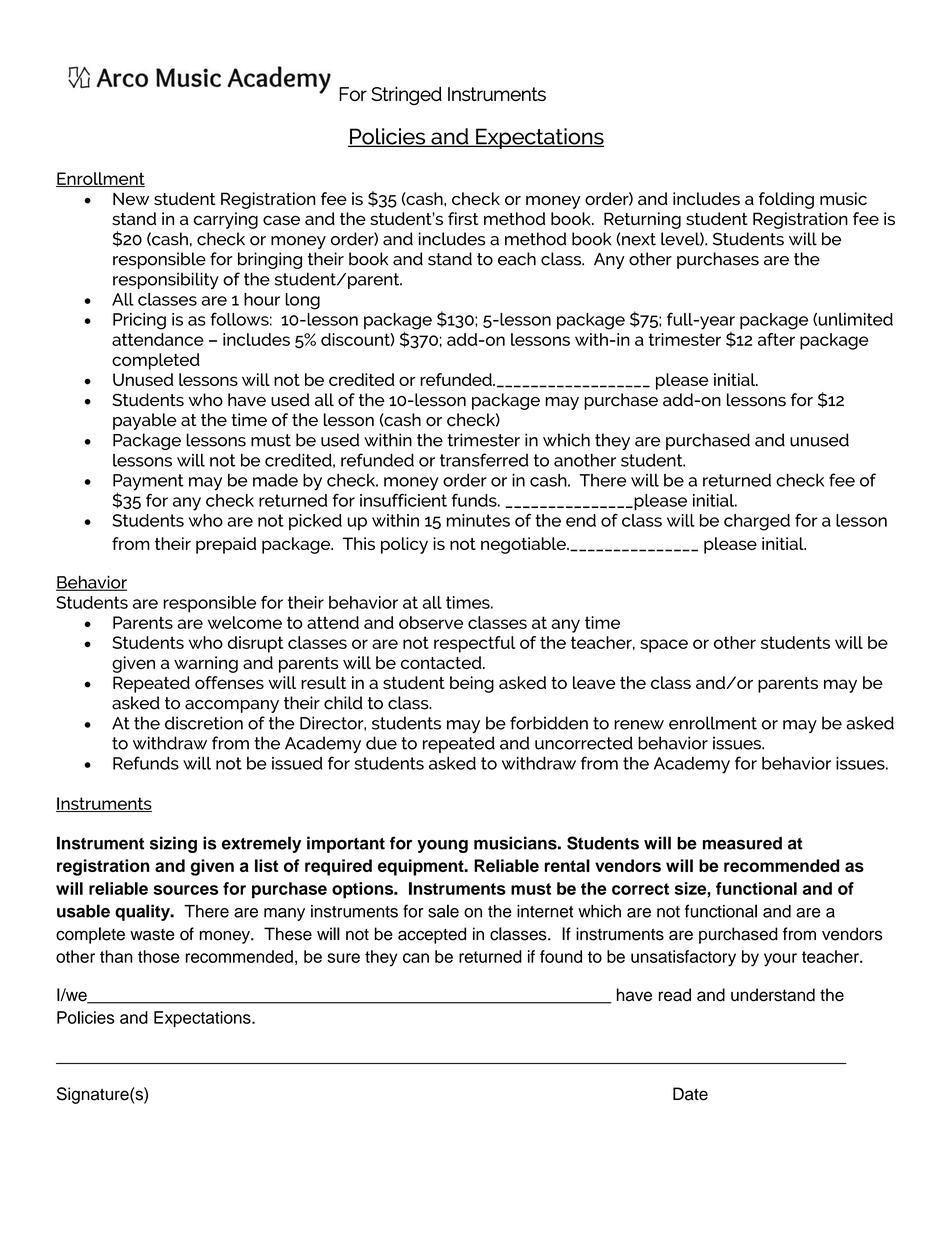  Describe the element at coordinates (416, 958) in the document. I see `can` at that location.
